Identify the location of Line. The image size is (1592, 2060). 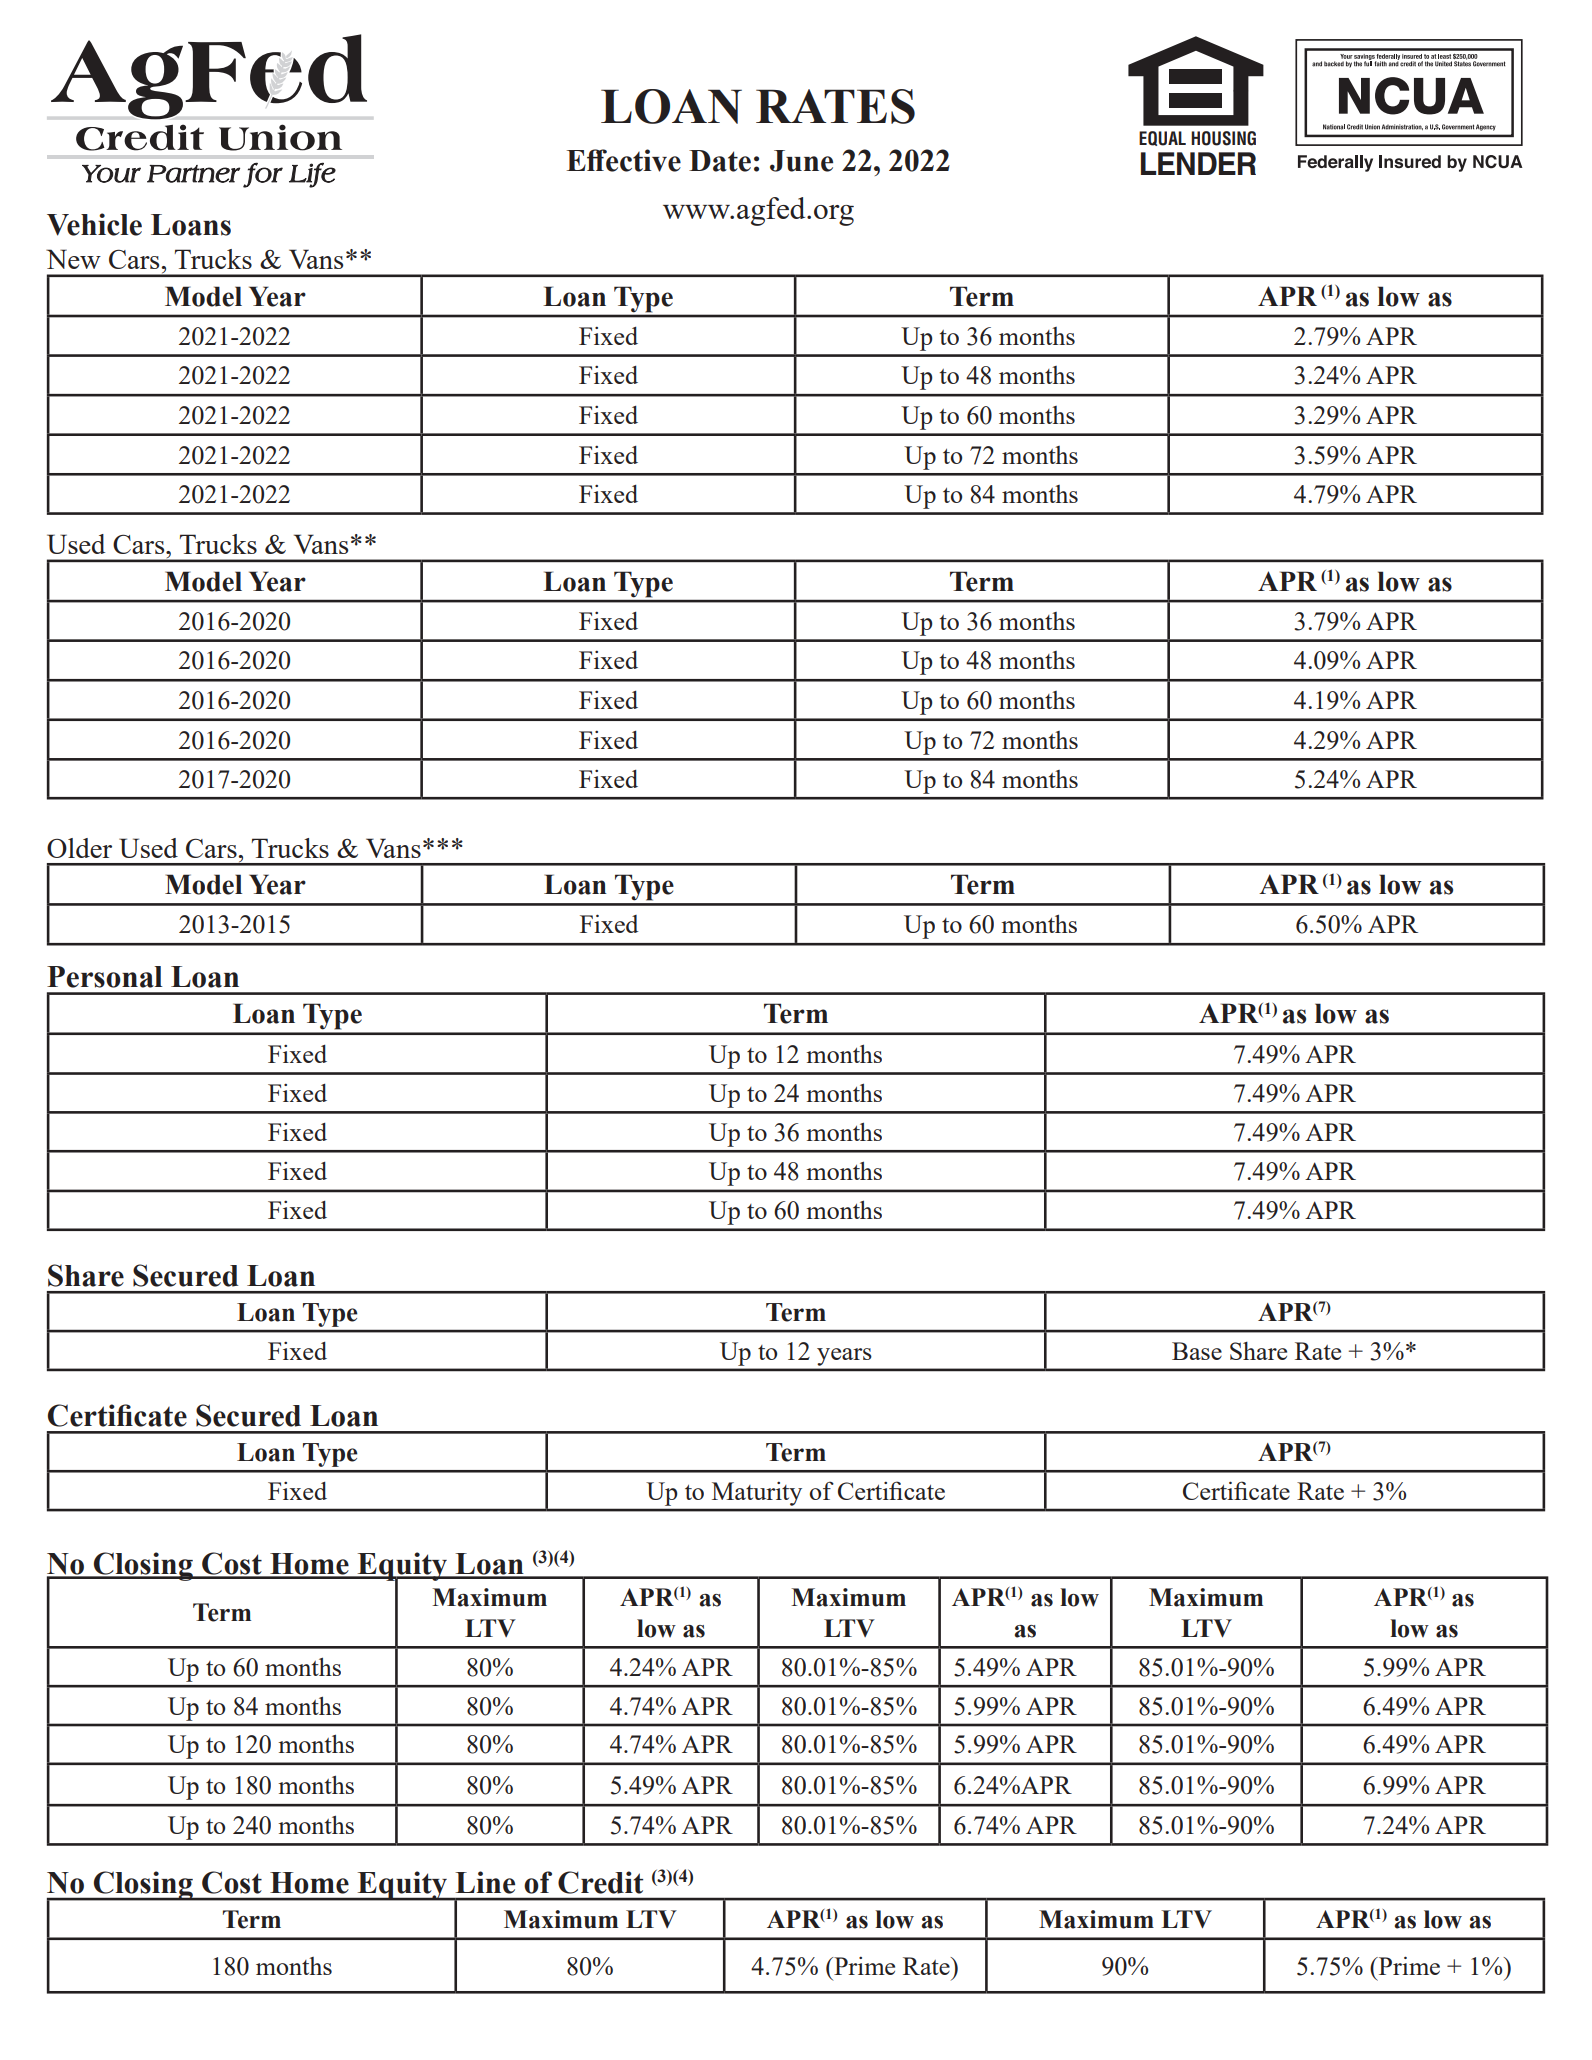
(485, 1882).
